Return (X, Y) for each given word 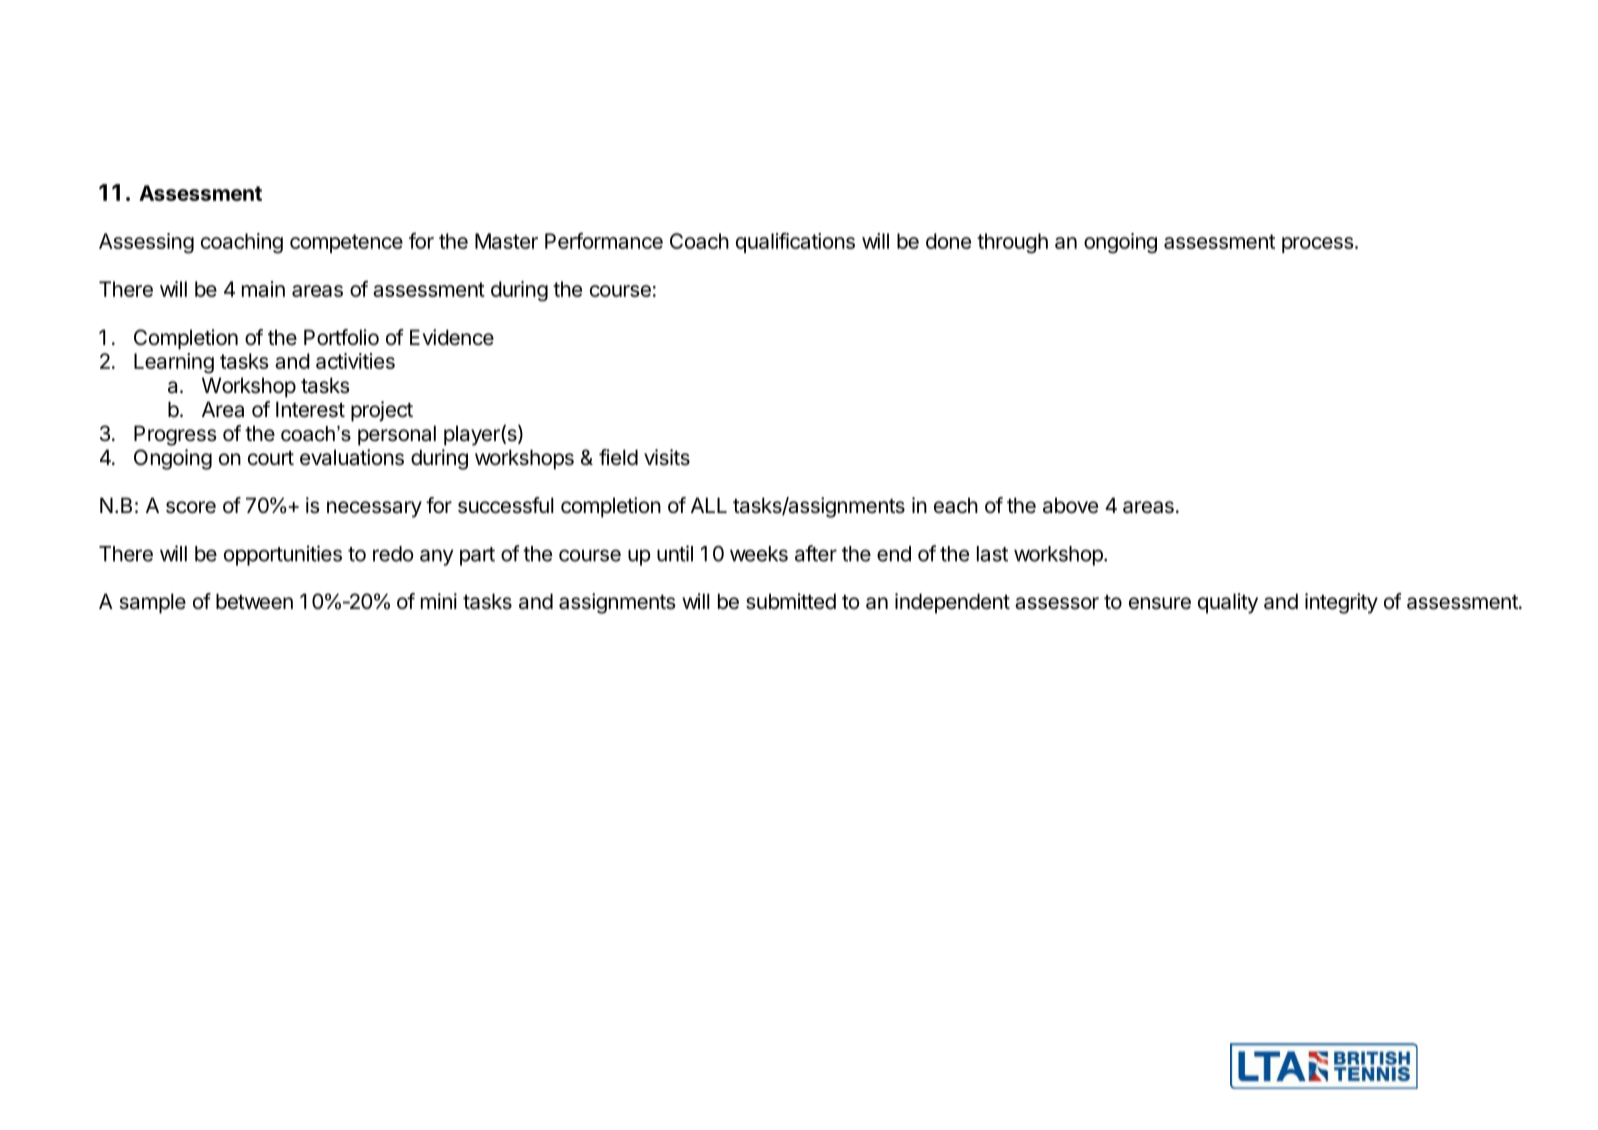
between (254, 601)
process (1318, 245)
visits (667, 457)
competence (346, 243)
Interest (310, 409)
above (1070, 505)
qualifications (795, 243)
